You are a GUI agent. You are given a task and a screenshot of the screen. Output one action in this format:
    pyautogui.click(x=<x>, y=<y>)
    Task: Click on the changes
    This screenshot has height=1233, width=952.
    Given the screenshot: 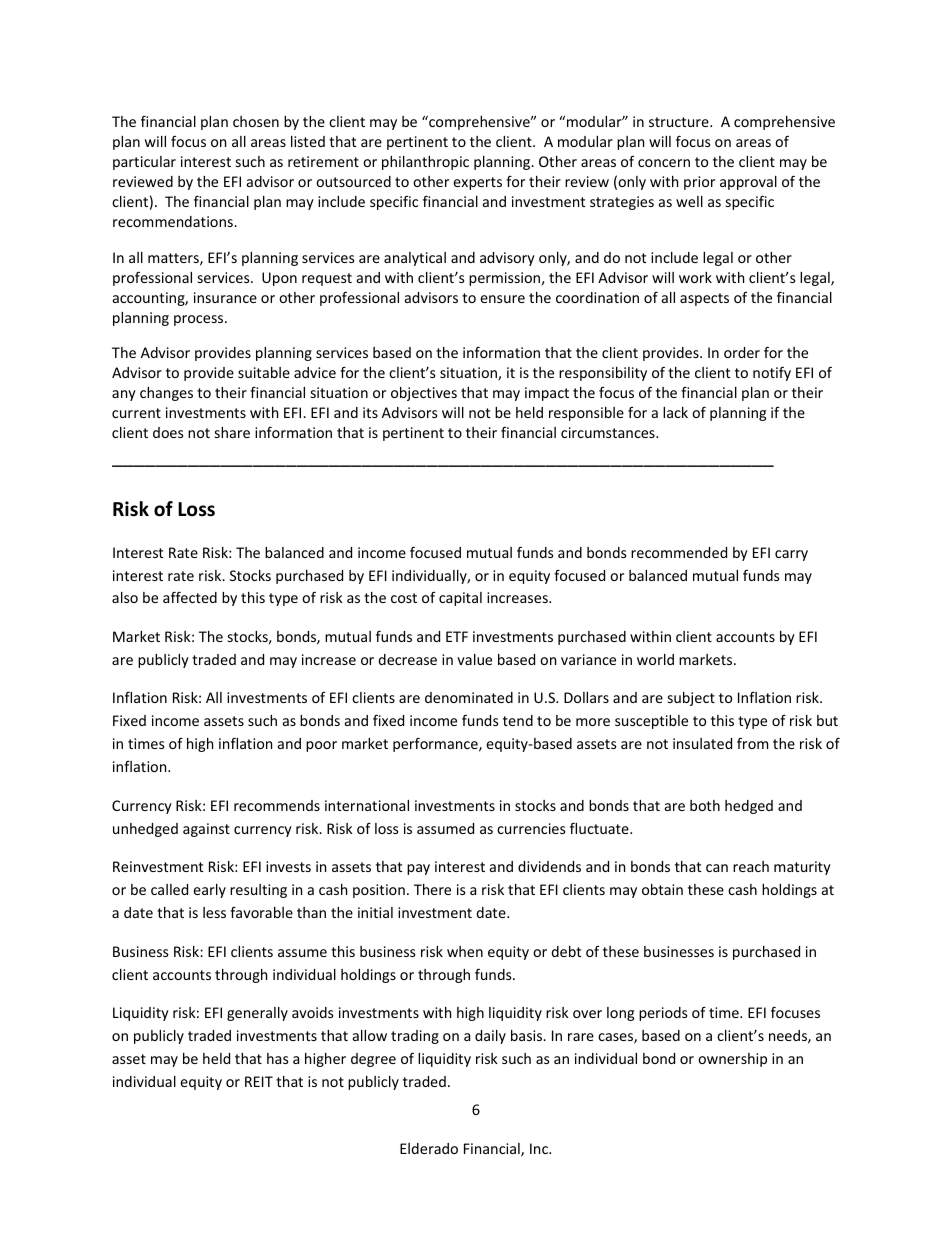 What is the action you would take?
    pyautogui.click(x=166, y=394)
